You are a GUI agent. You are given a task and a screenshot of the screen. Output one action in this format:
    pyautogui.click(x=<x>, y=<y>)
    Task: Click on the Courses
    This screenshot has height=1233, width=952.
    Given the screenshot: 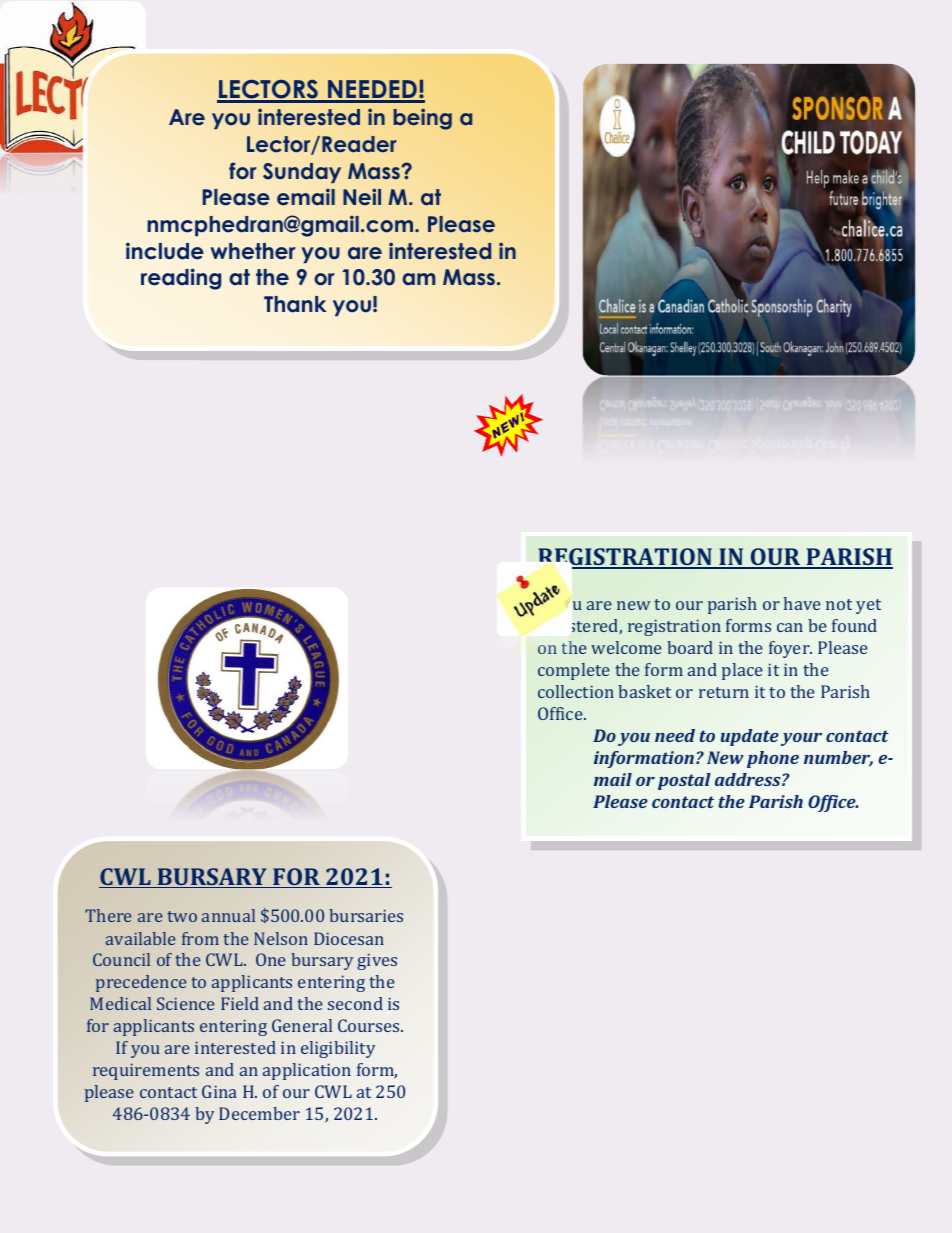 What is the action you would take?
    pyautogui.click(x=370, y=1025)
